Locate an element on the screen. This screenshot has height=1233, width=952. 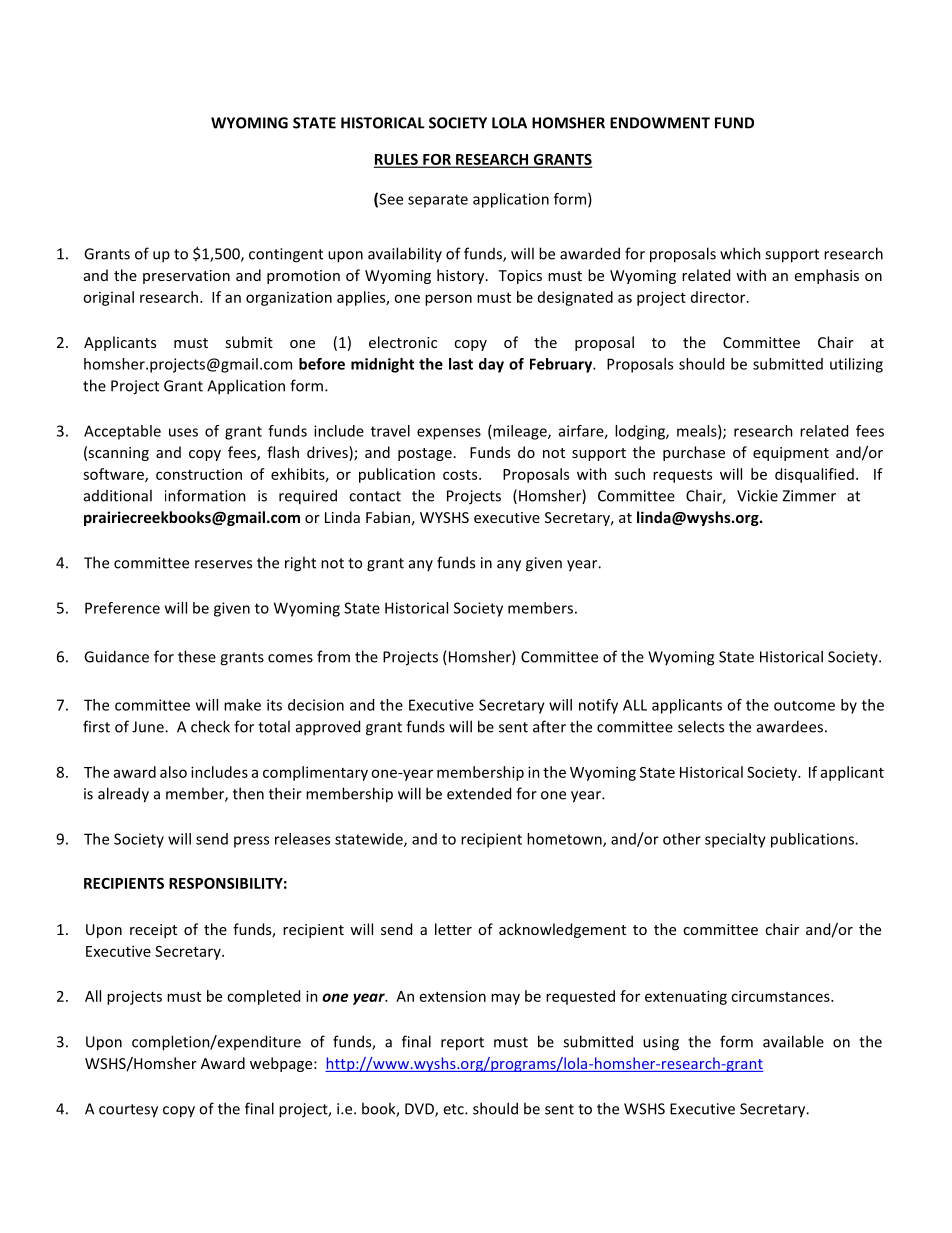
outcome is located at coordinates (804, 706).
